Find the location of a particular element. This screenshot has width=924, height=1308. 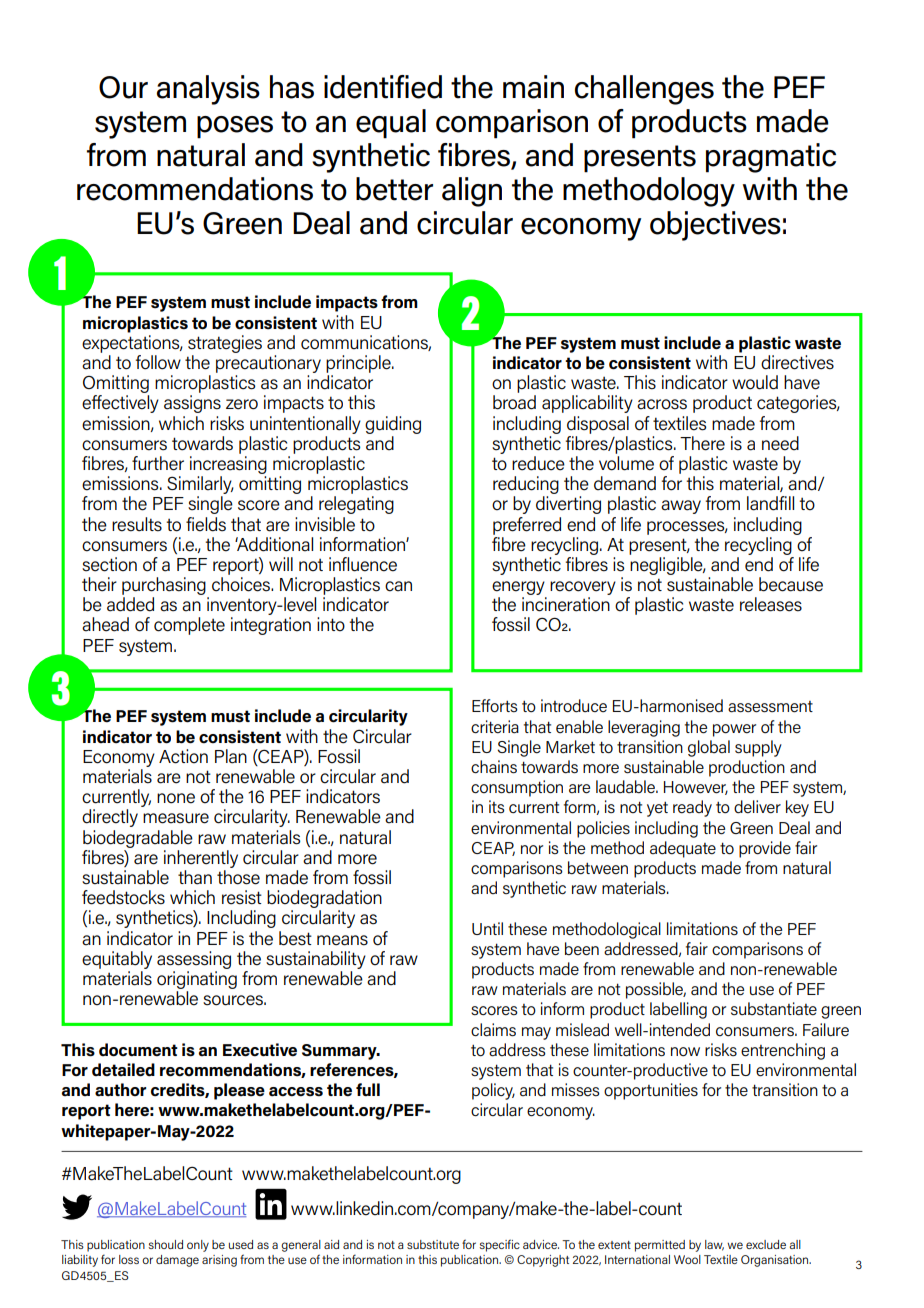

equal is located at coordinates (391, 124).
